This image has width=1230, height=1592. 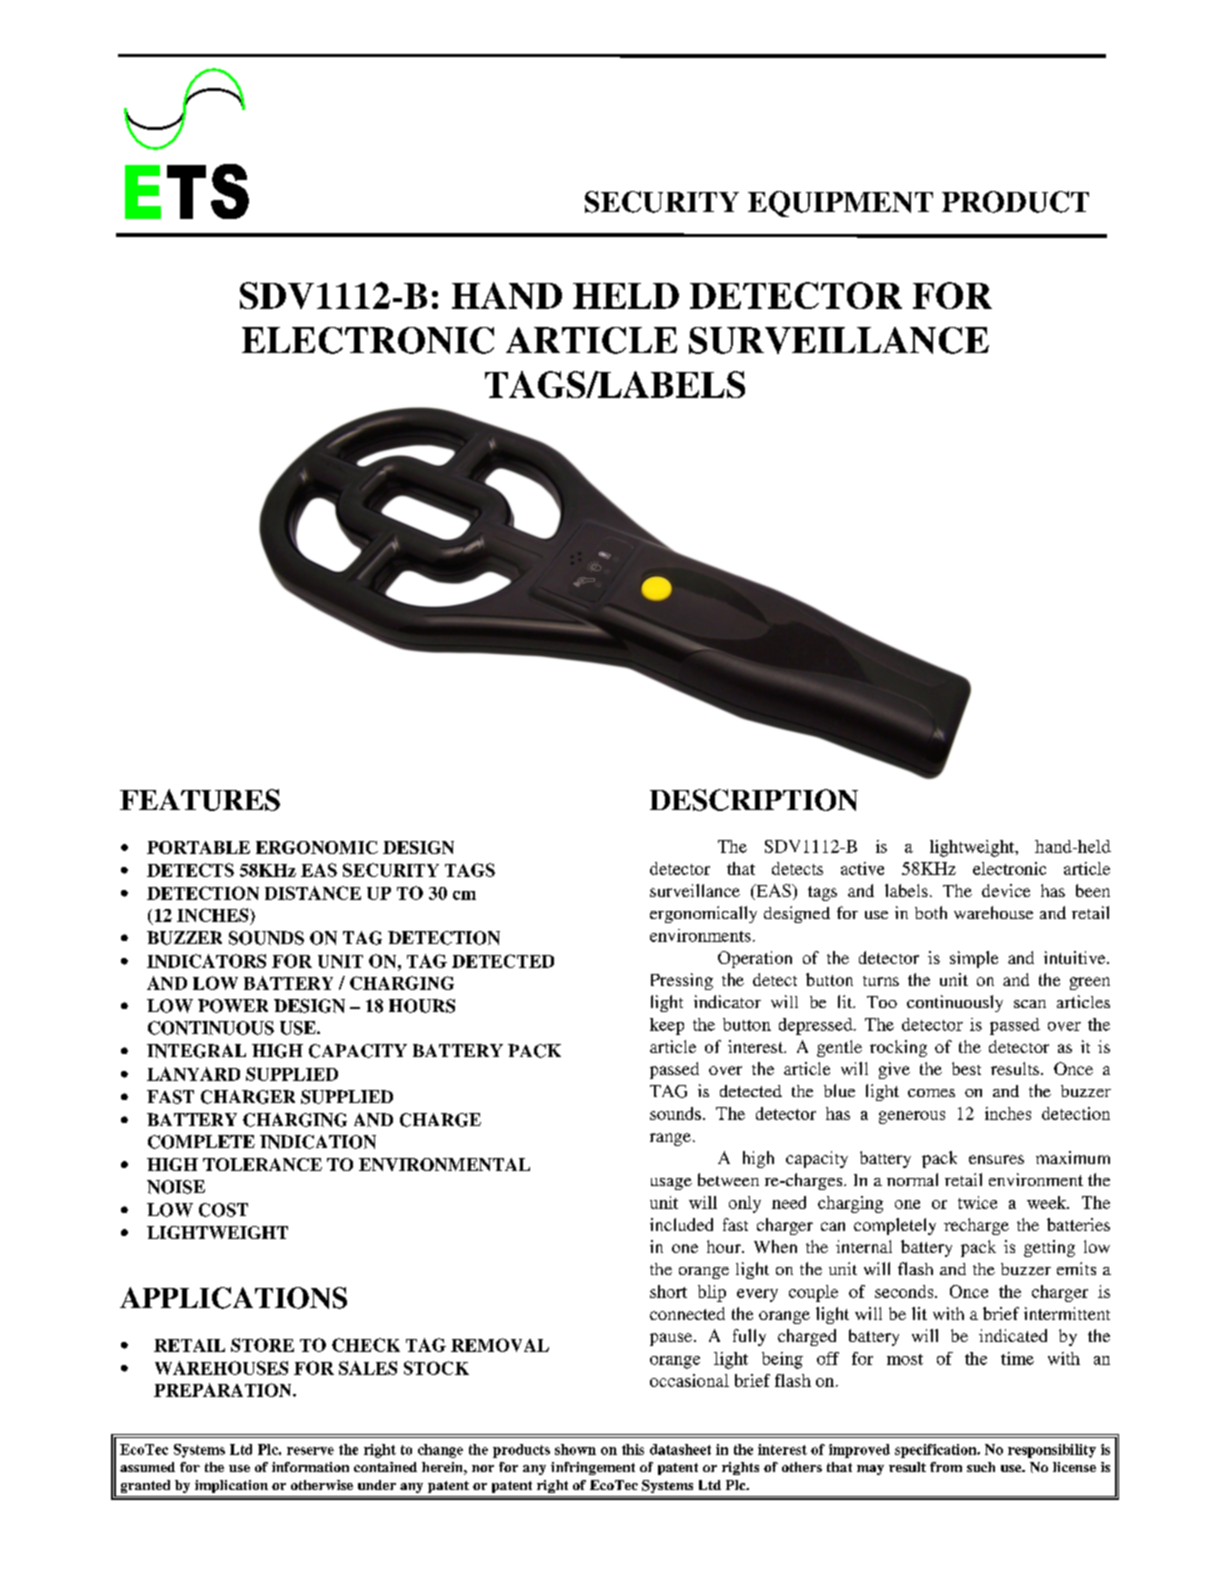 I want to click on FEATURES, so click(x=200, y=800).
